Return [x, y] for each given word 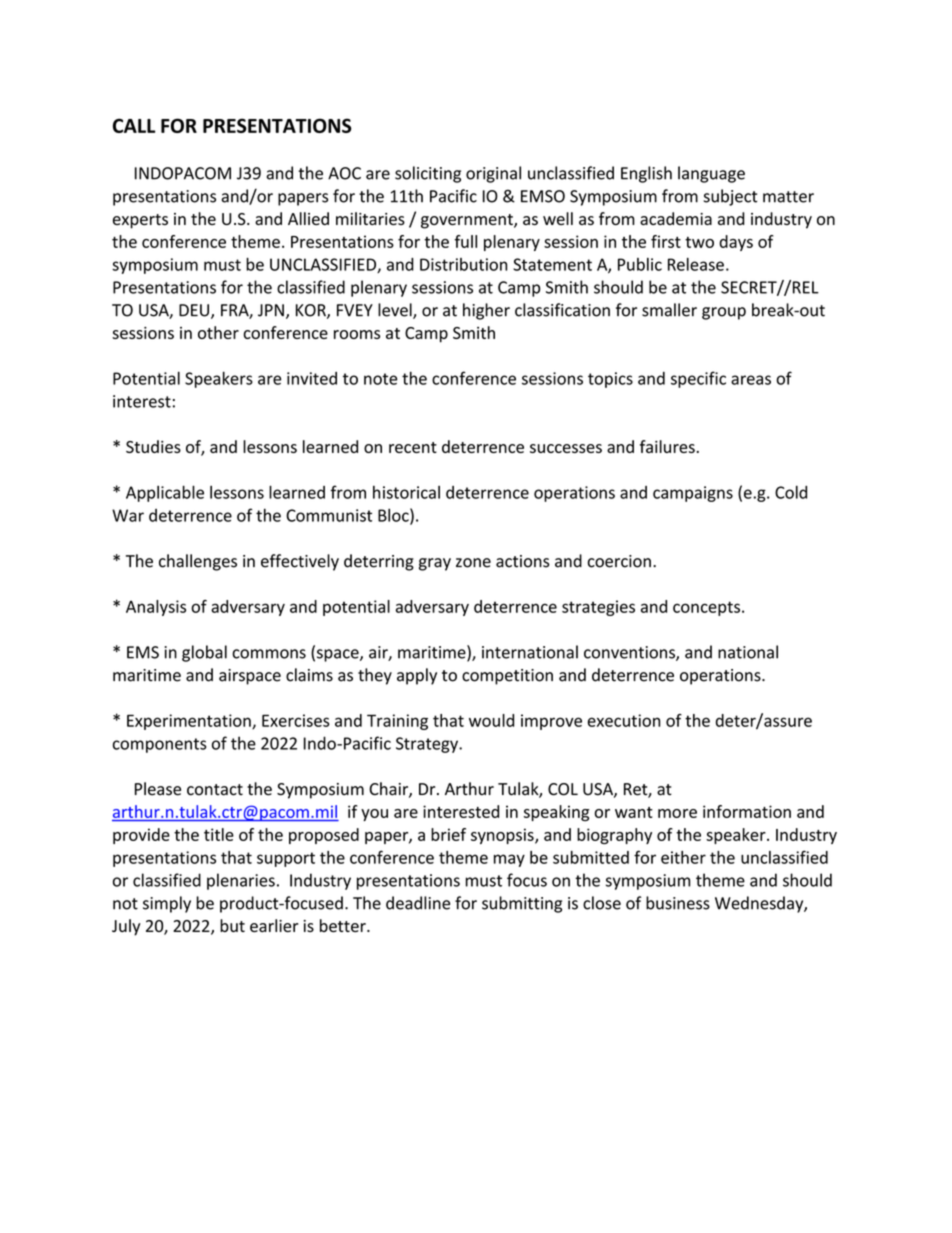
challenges [198, 562]
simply [167, 904]
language [711, 174]
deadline [418, 903]
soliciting [428, 174]
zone [473, 563]
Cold [791, 492]
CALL [134, 125]
